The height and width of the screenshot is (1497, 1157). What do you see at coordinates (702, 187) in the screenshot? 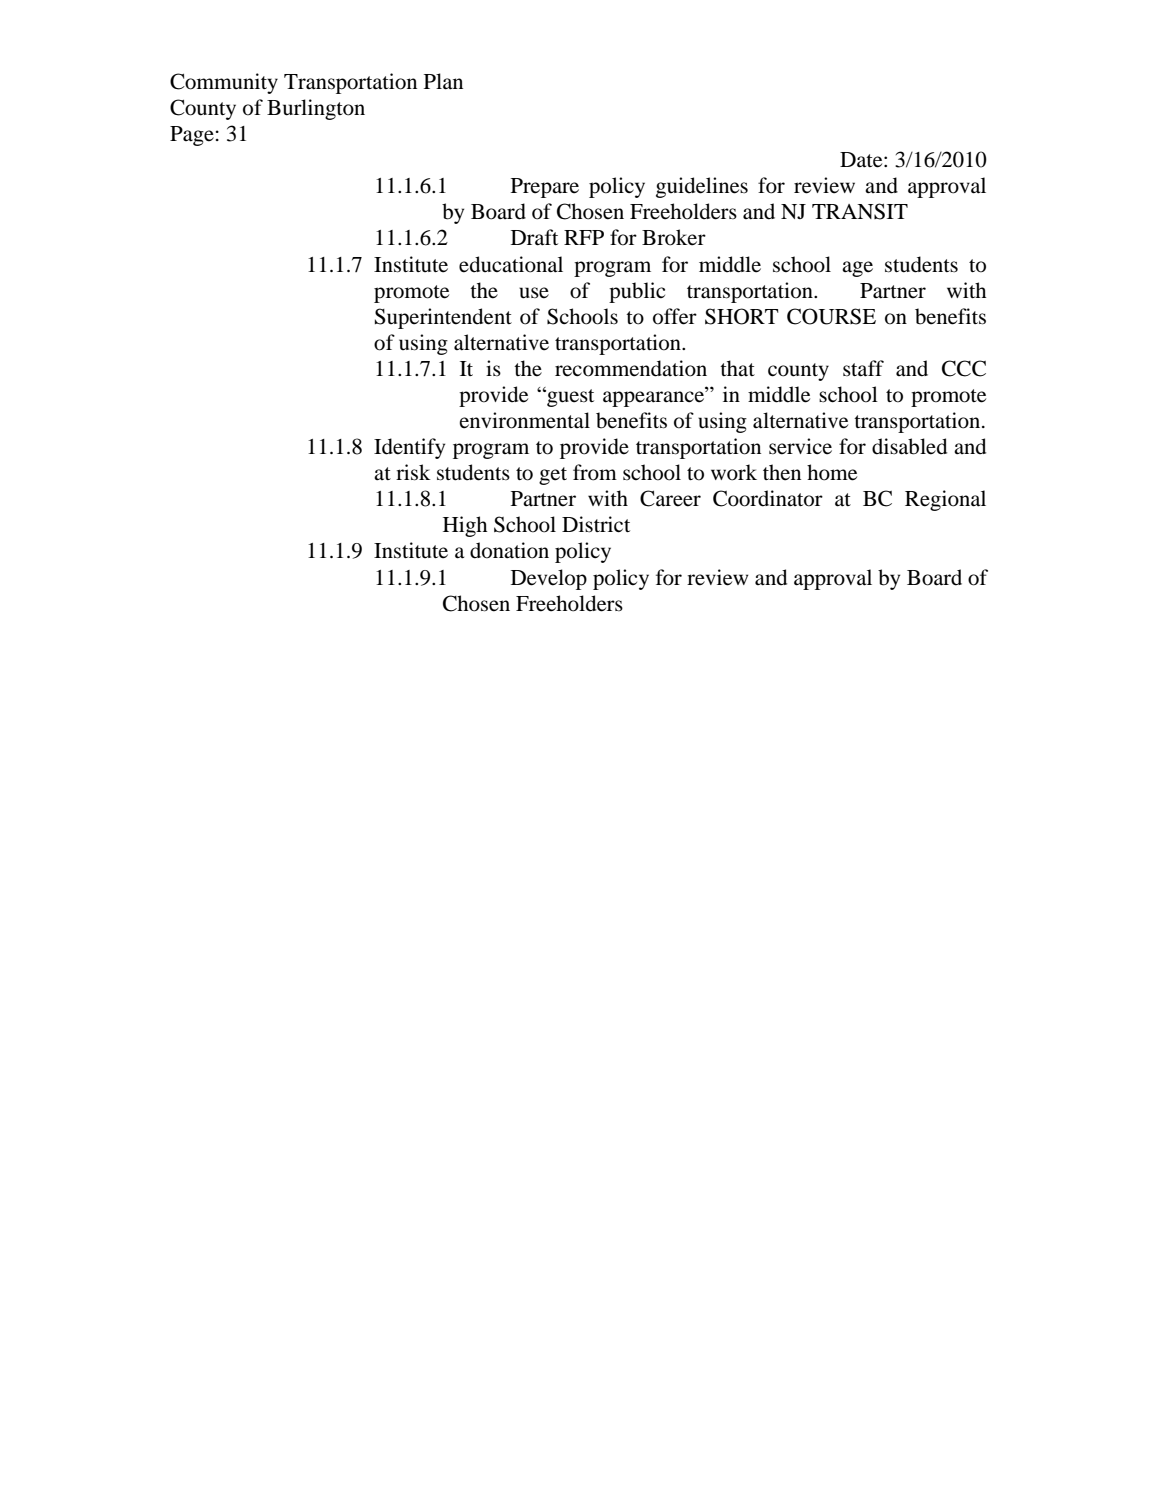
I see `guidelines` at bounding box center [702, 187].
